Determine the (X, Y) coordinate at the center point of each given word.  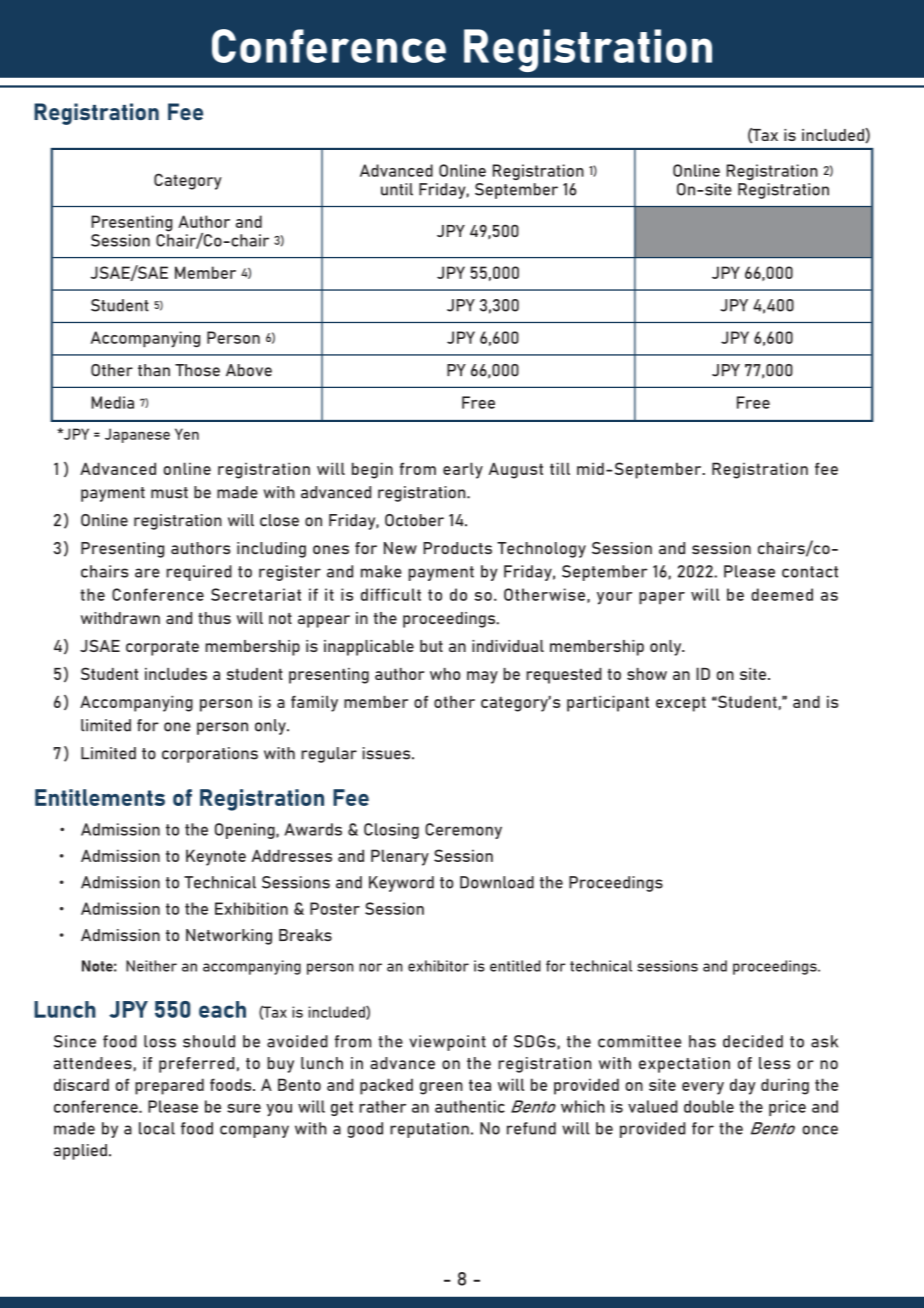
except (681, 704)
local (157, 1128)
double (709, 1106)
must (169, 493)
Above (249, 370)
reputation (429, 1130)
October (414, 520)
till (560, 468)
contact (810, 572)
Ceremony (463, 831)
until (397, 189)
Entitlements (100, 797)
